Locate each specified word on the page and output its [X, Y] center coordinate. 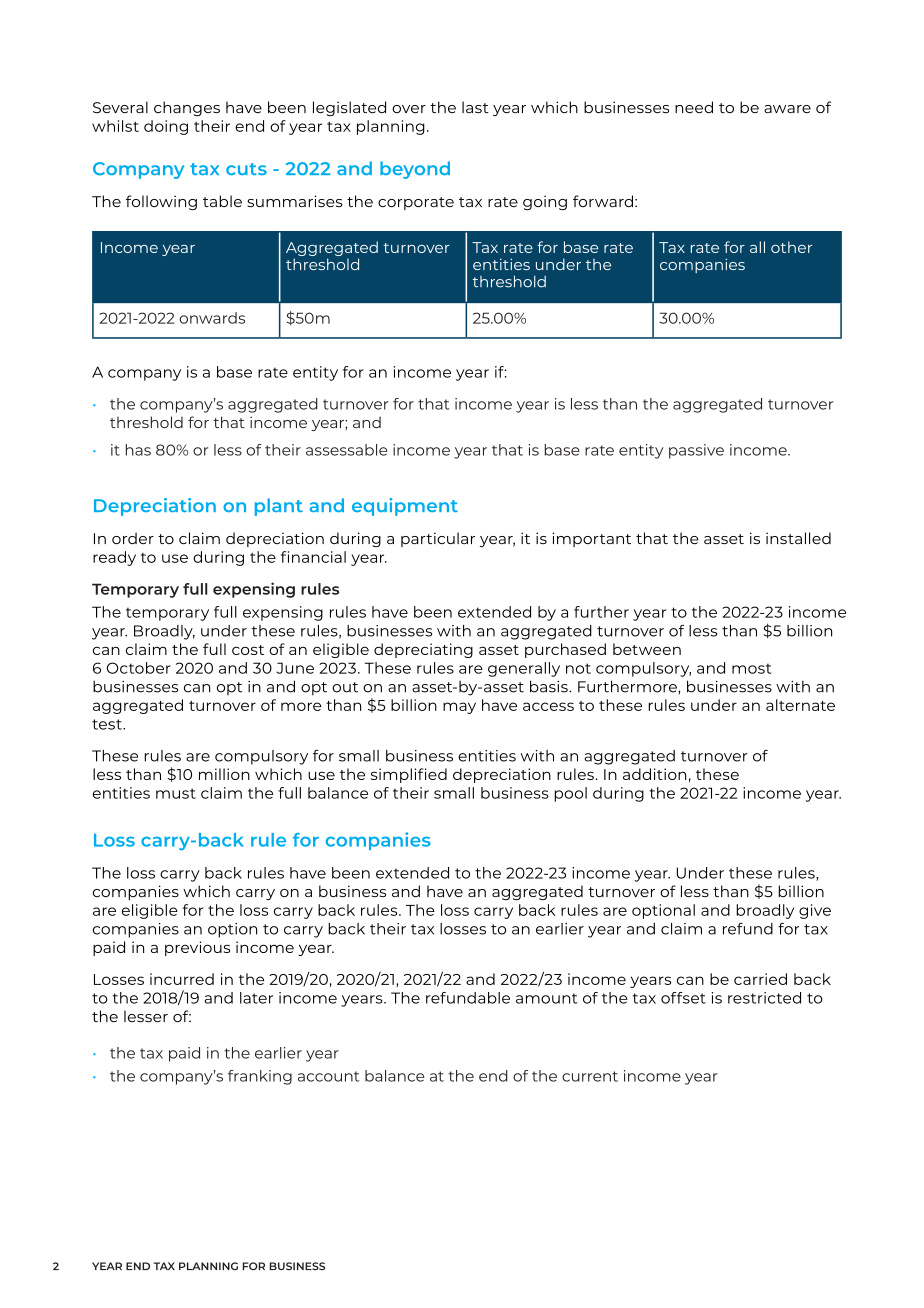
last [475, 107]
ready [114, 558]
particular [438, 539]
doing [166, 127]
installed [798, 538]
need [694, 107]
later [256, 998]
